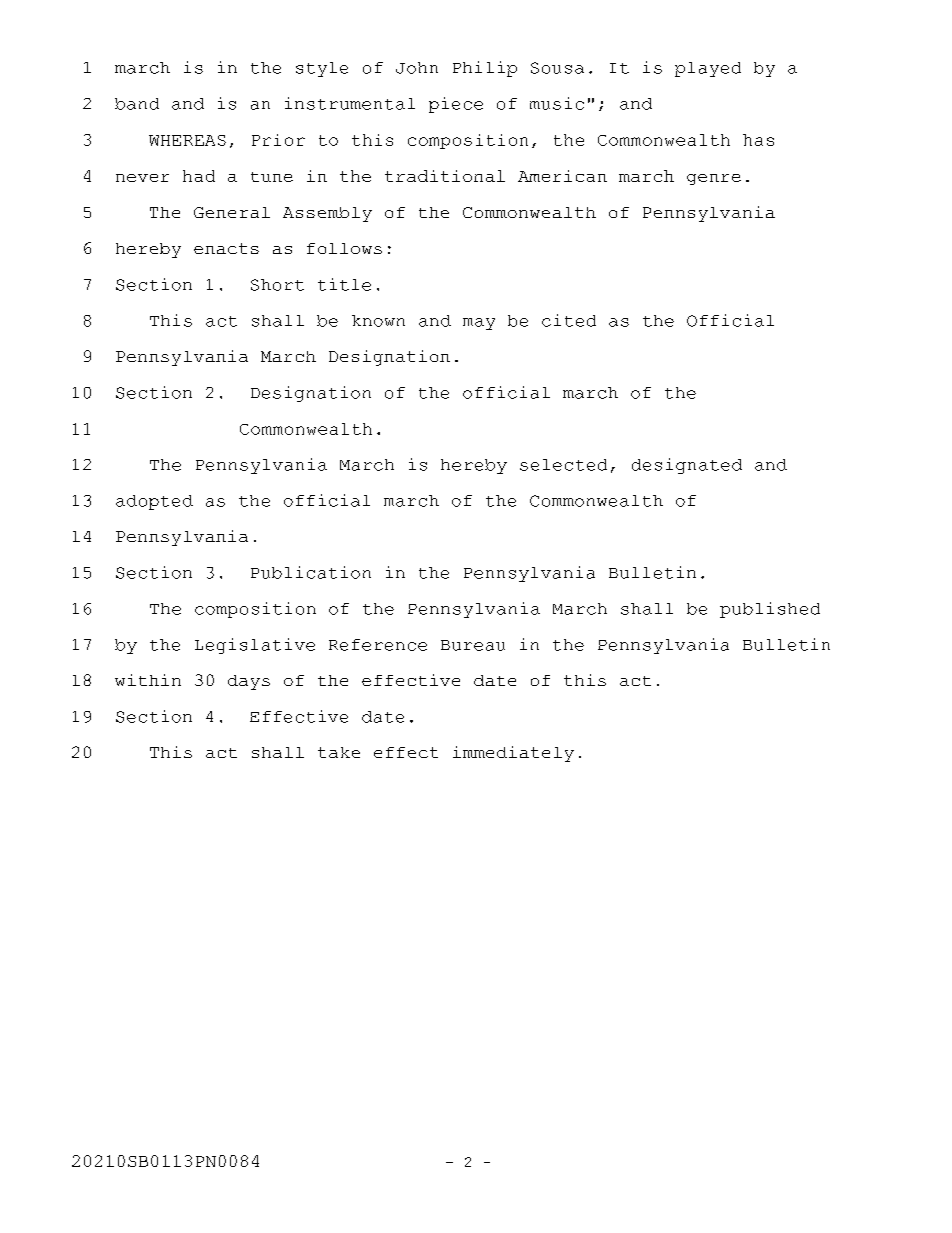  What do you see at coordinates (378, 645) in the screenshot?
I see `Reference` at bounding box center [378, 645].
